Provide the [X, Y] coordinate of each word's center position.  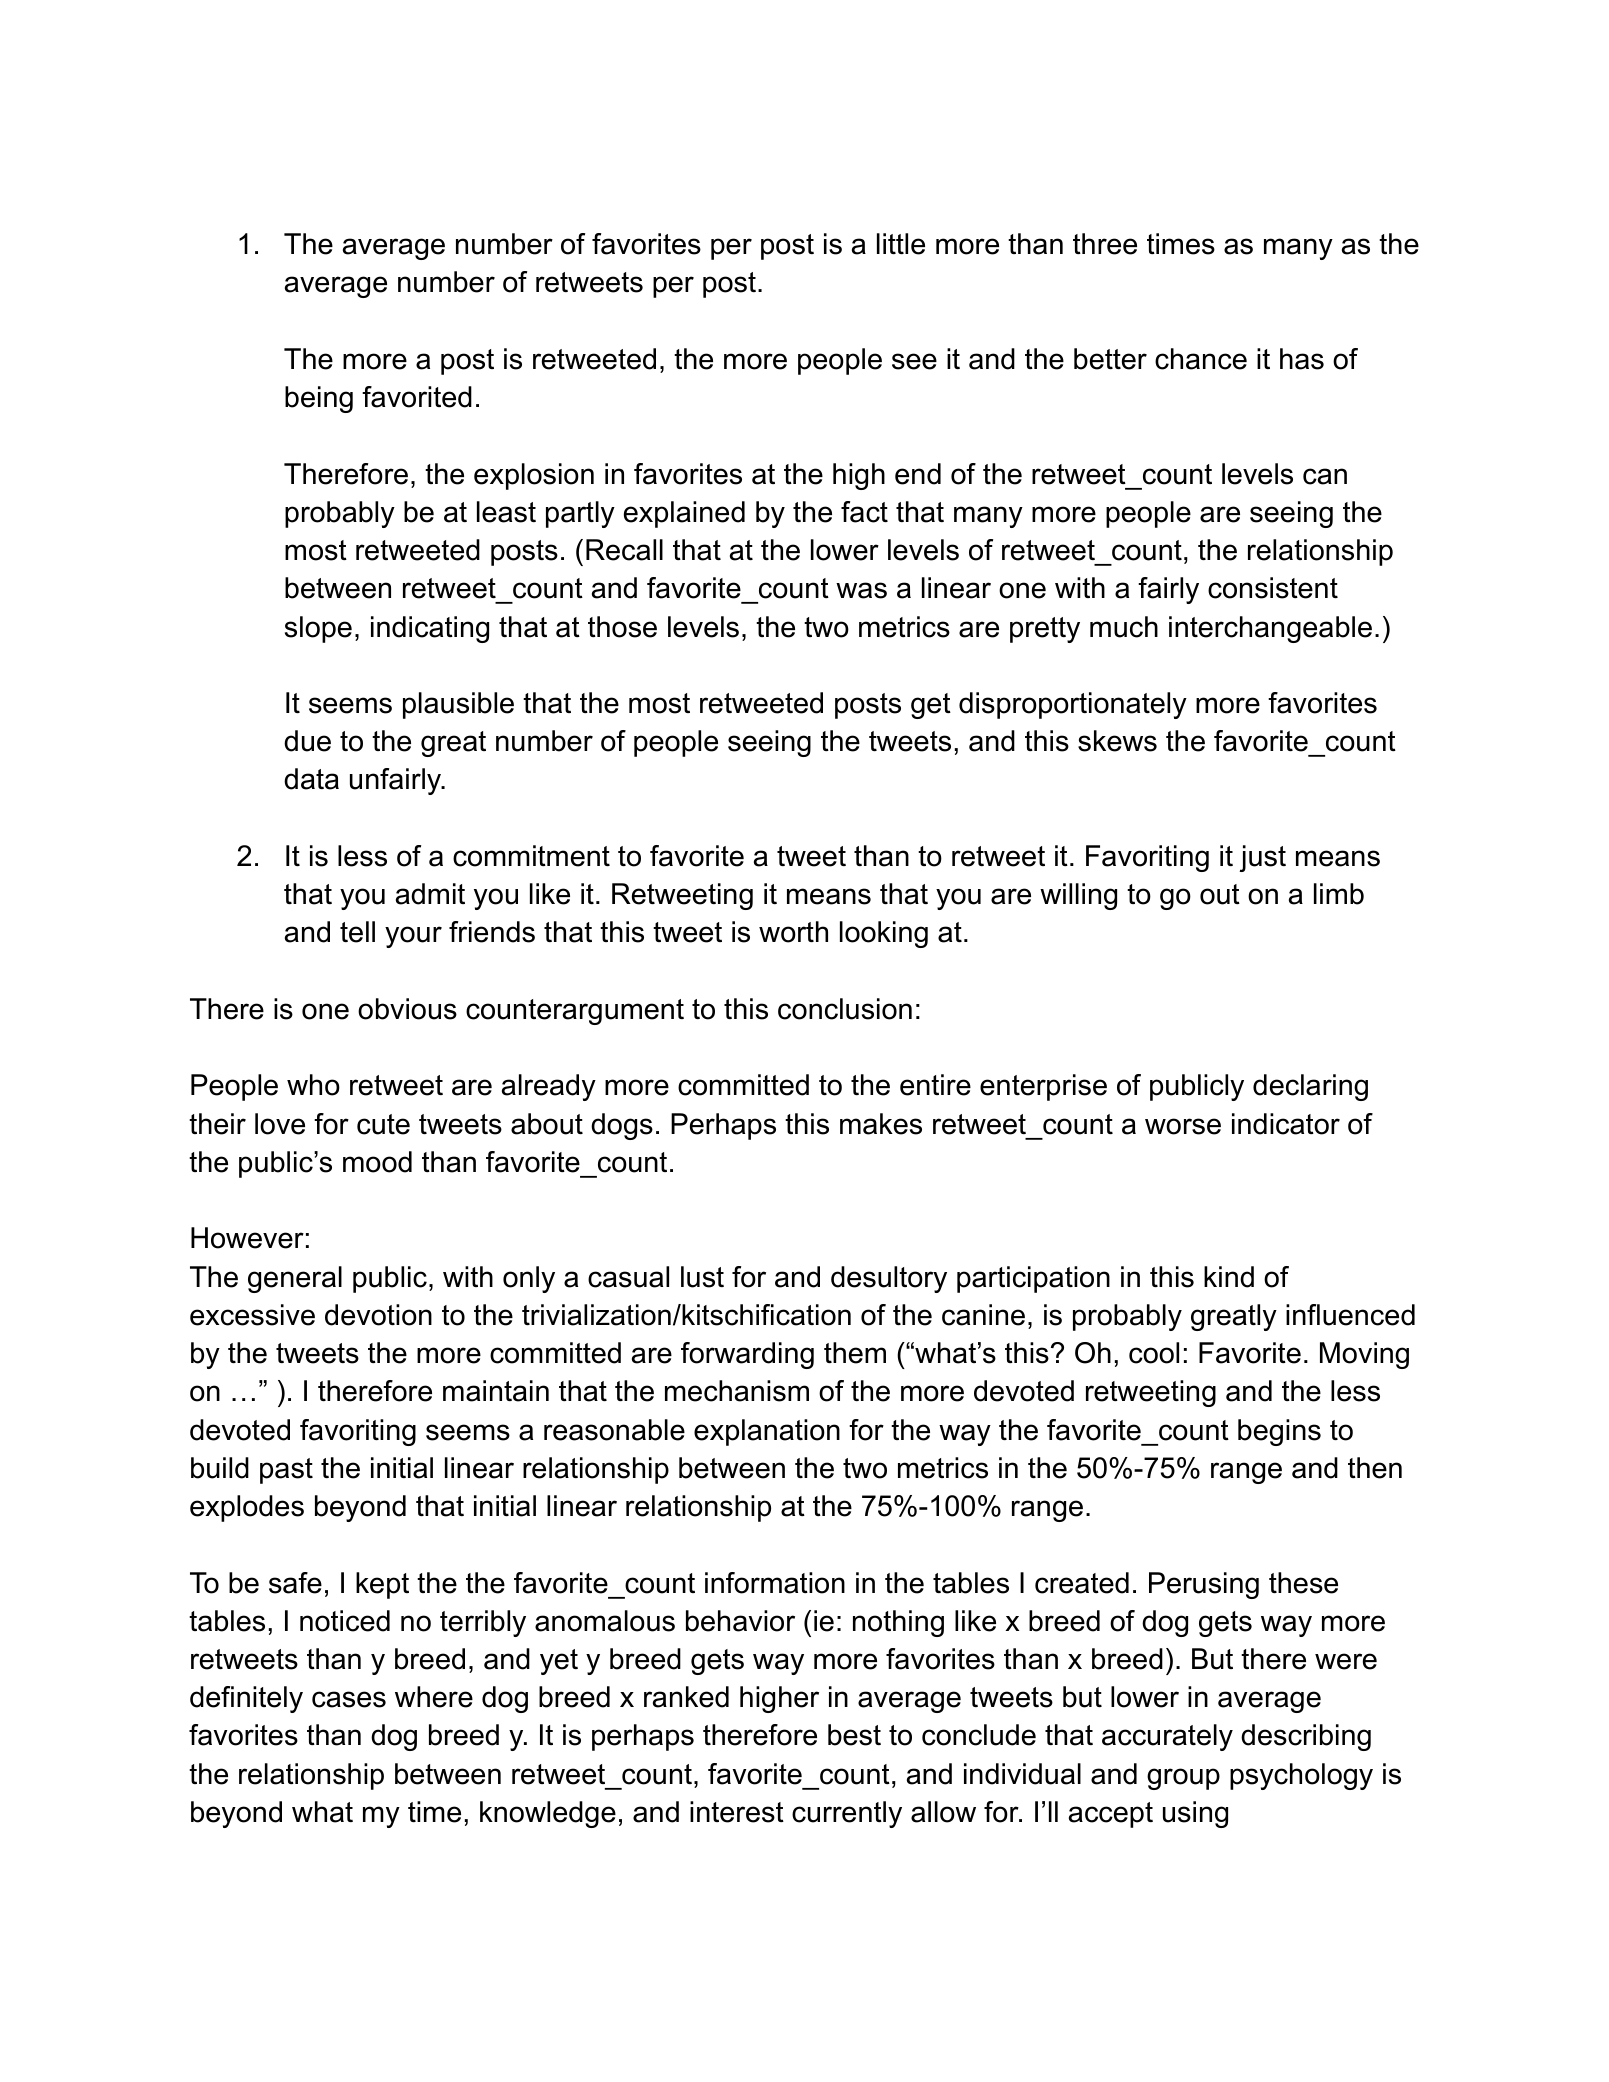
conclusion [845, 1009]
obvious [407, 1009]
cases [349, 1699]
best [854, 1735]
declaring [1310, 1087]
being [319, 399]
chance [1201, 359]
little [901, 244]
